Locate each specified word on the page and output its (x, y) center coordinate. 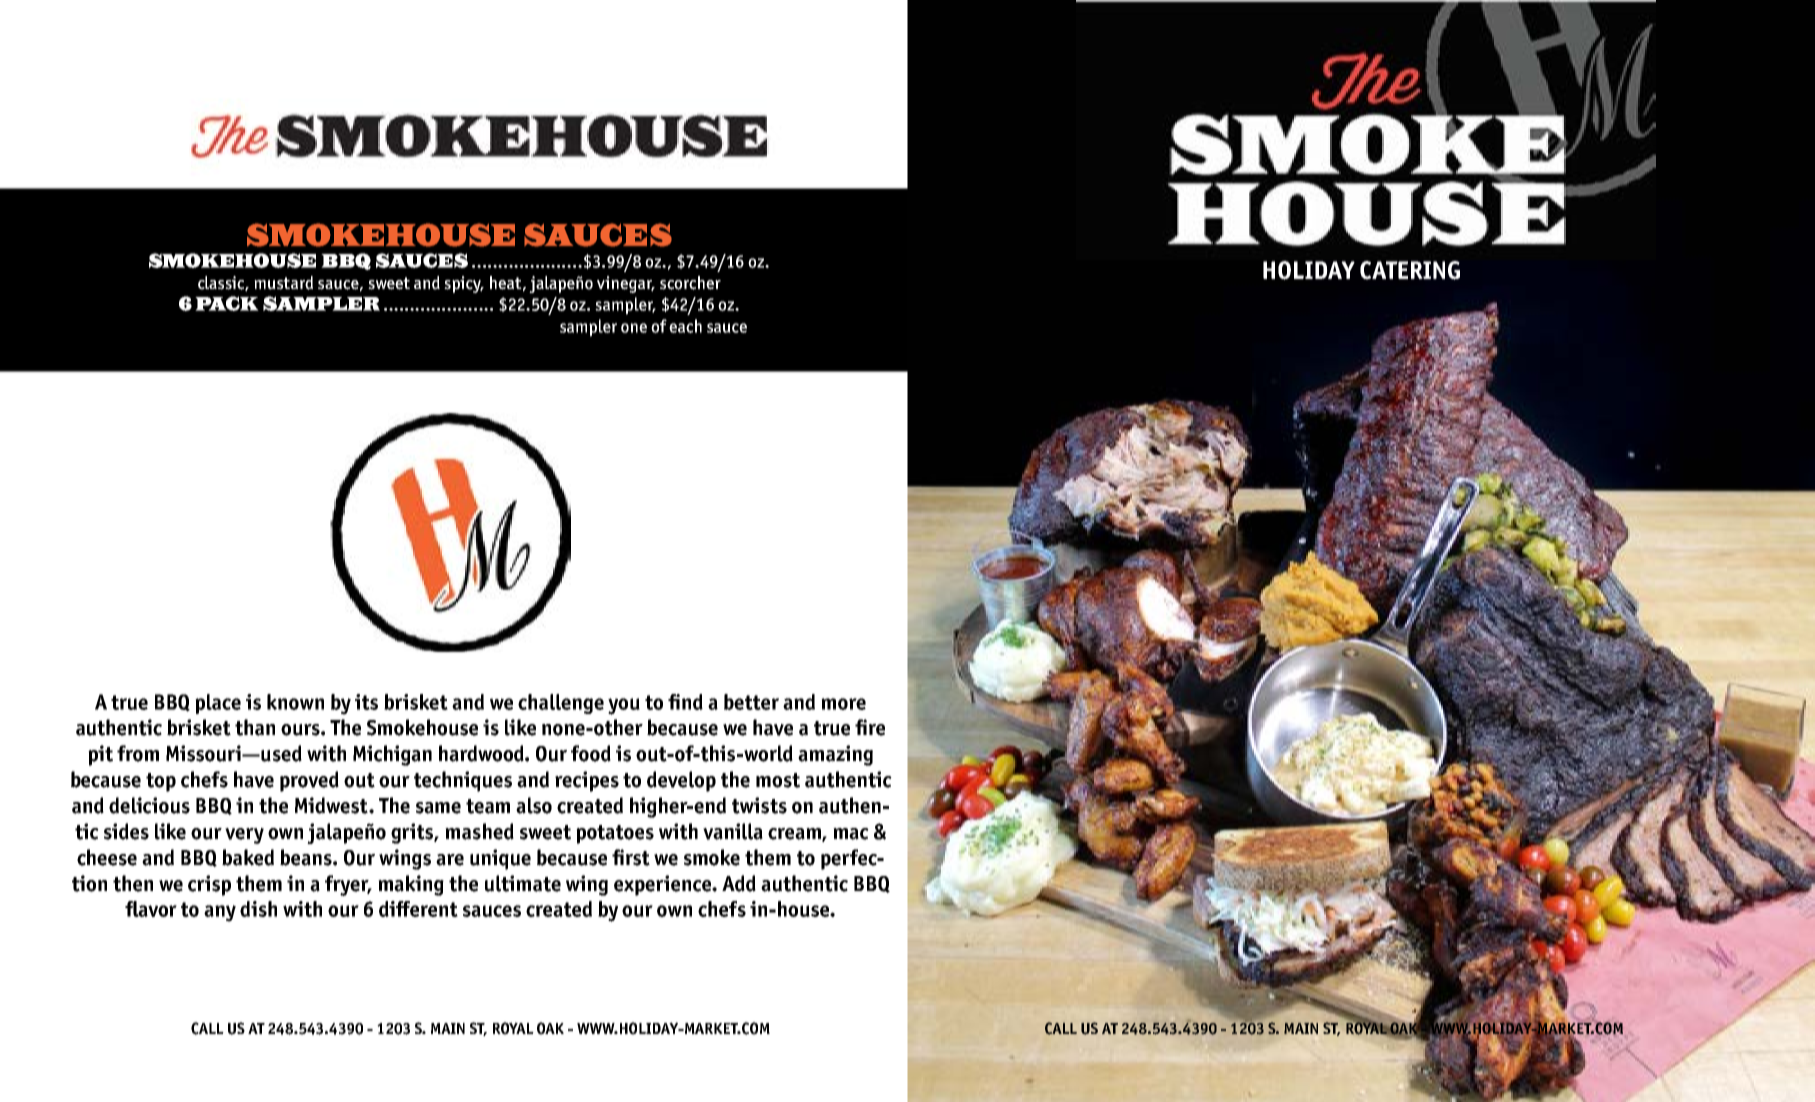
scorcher (690, 283)
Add (739, 883)
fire (870, 727)
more (843, 704)
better (751, 702)
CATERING (1410, 270)
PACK (227, 303)
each (685, 326)
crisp (209, 885)
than (255, 727)
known (295, 702)
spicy (464, 284)
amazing (835, 755)
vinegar (626, 284)
